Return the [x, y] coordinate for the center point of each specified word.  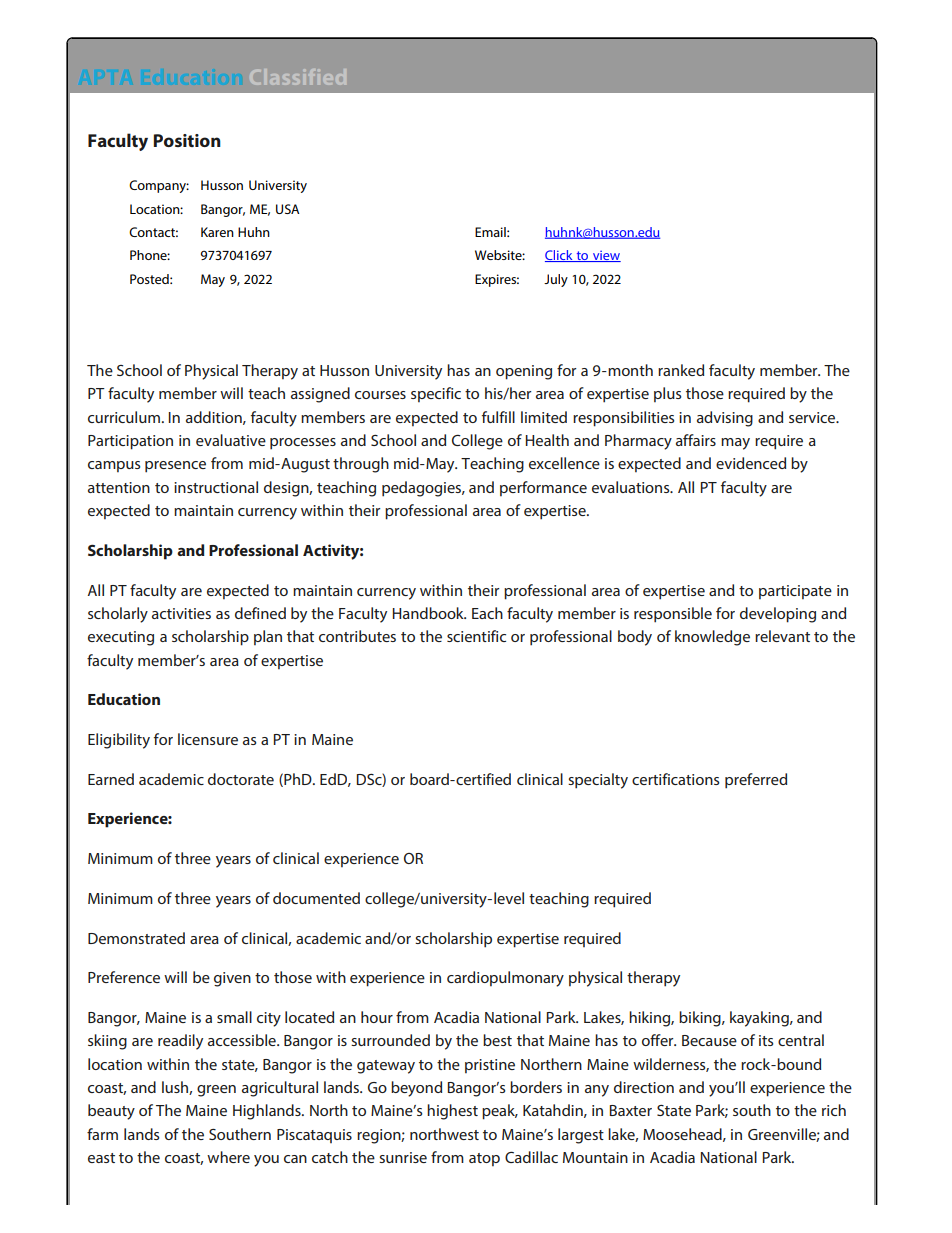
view [605, 256]
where [228, 1157]
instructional [216, 487]
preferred [756, 781]
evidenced [751, 463]
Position [187, 140]
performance [543, 488]
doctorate [241, 779]
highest [452, 1112]
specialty [598, 781]
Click [560, 256]
